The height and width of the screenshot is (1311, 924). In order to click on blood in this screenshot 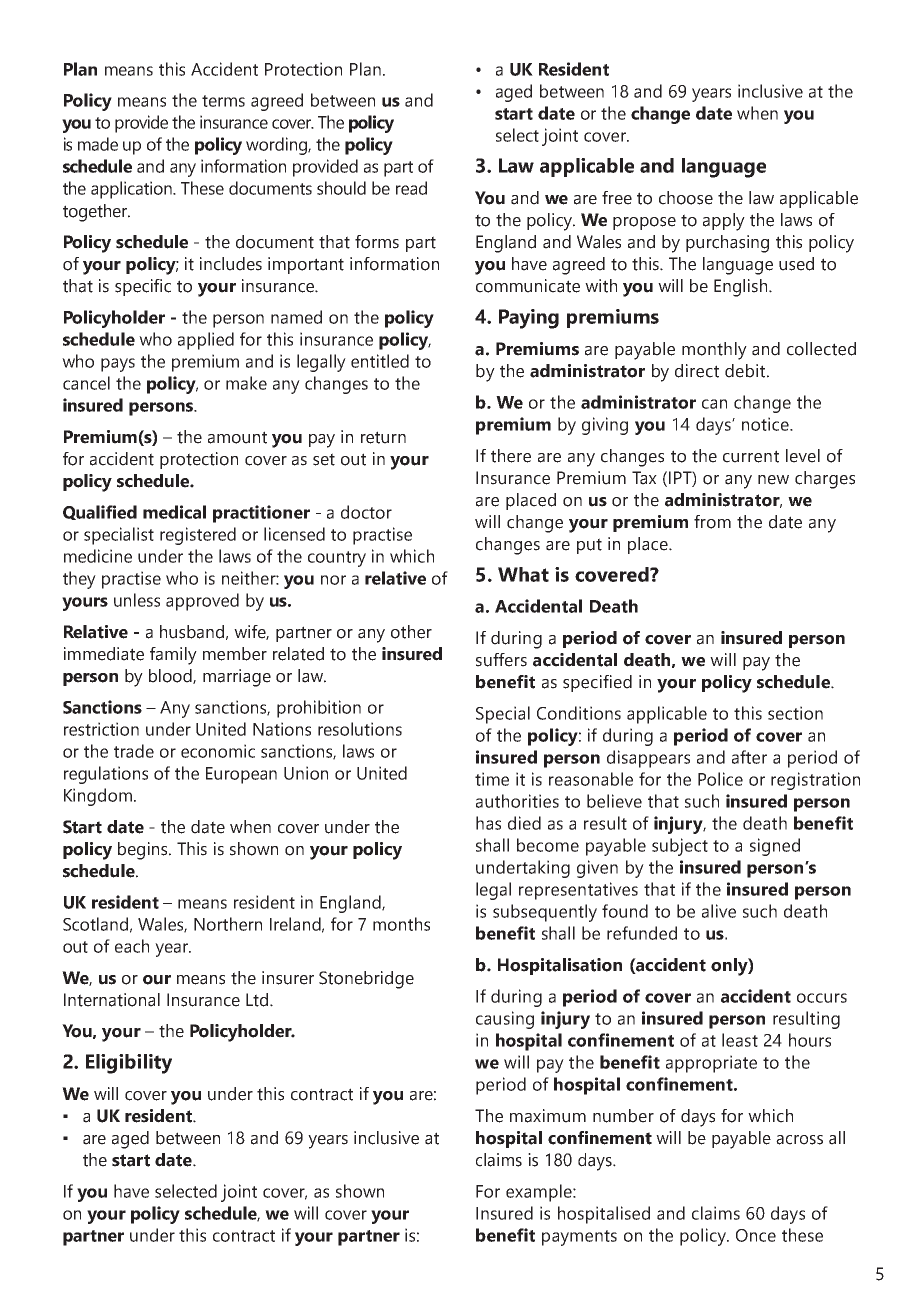, I will do `click(171, 676)`.
